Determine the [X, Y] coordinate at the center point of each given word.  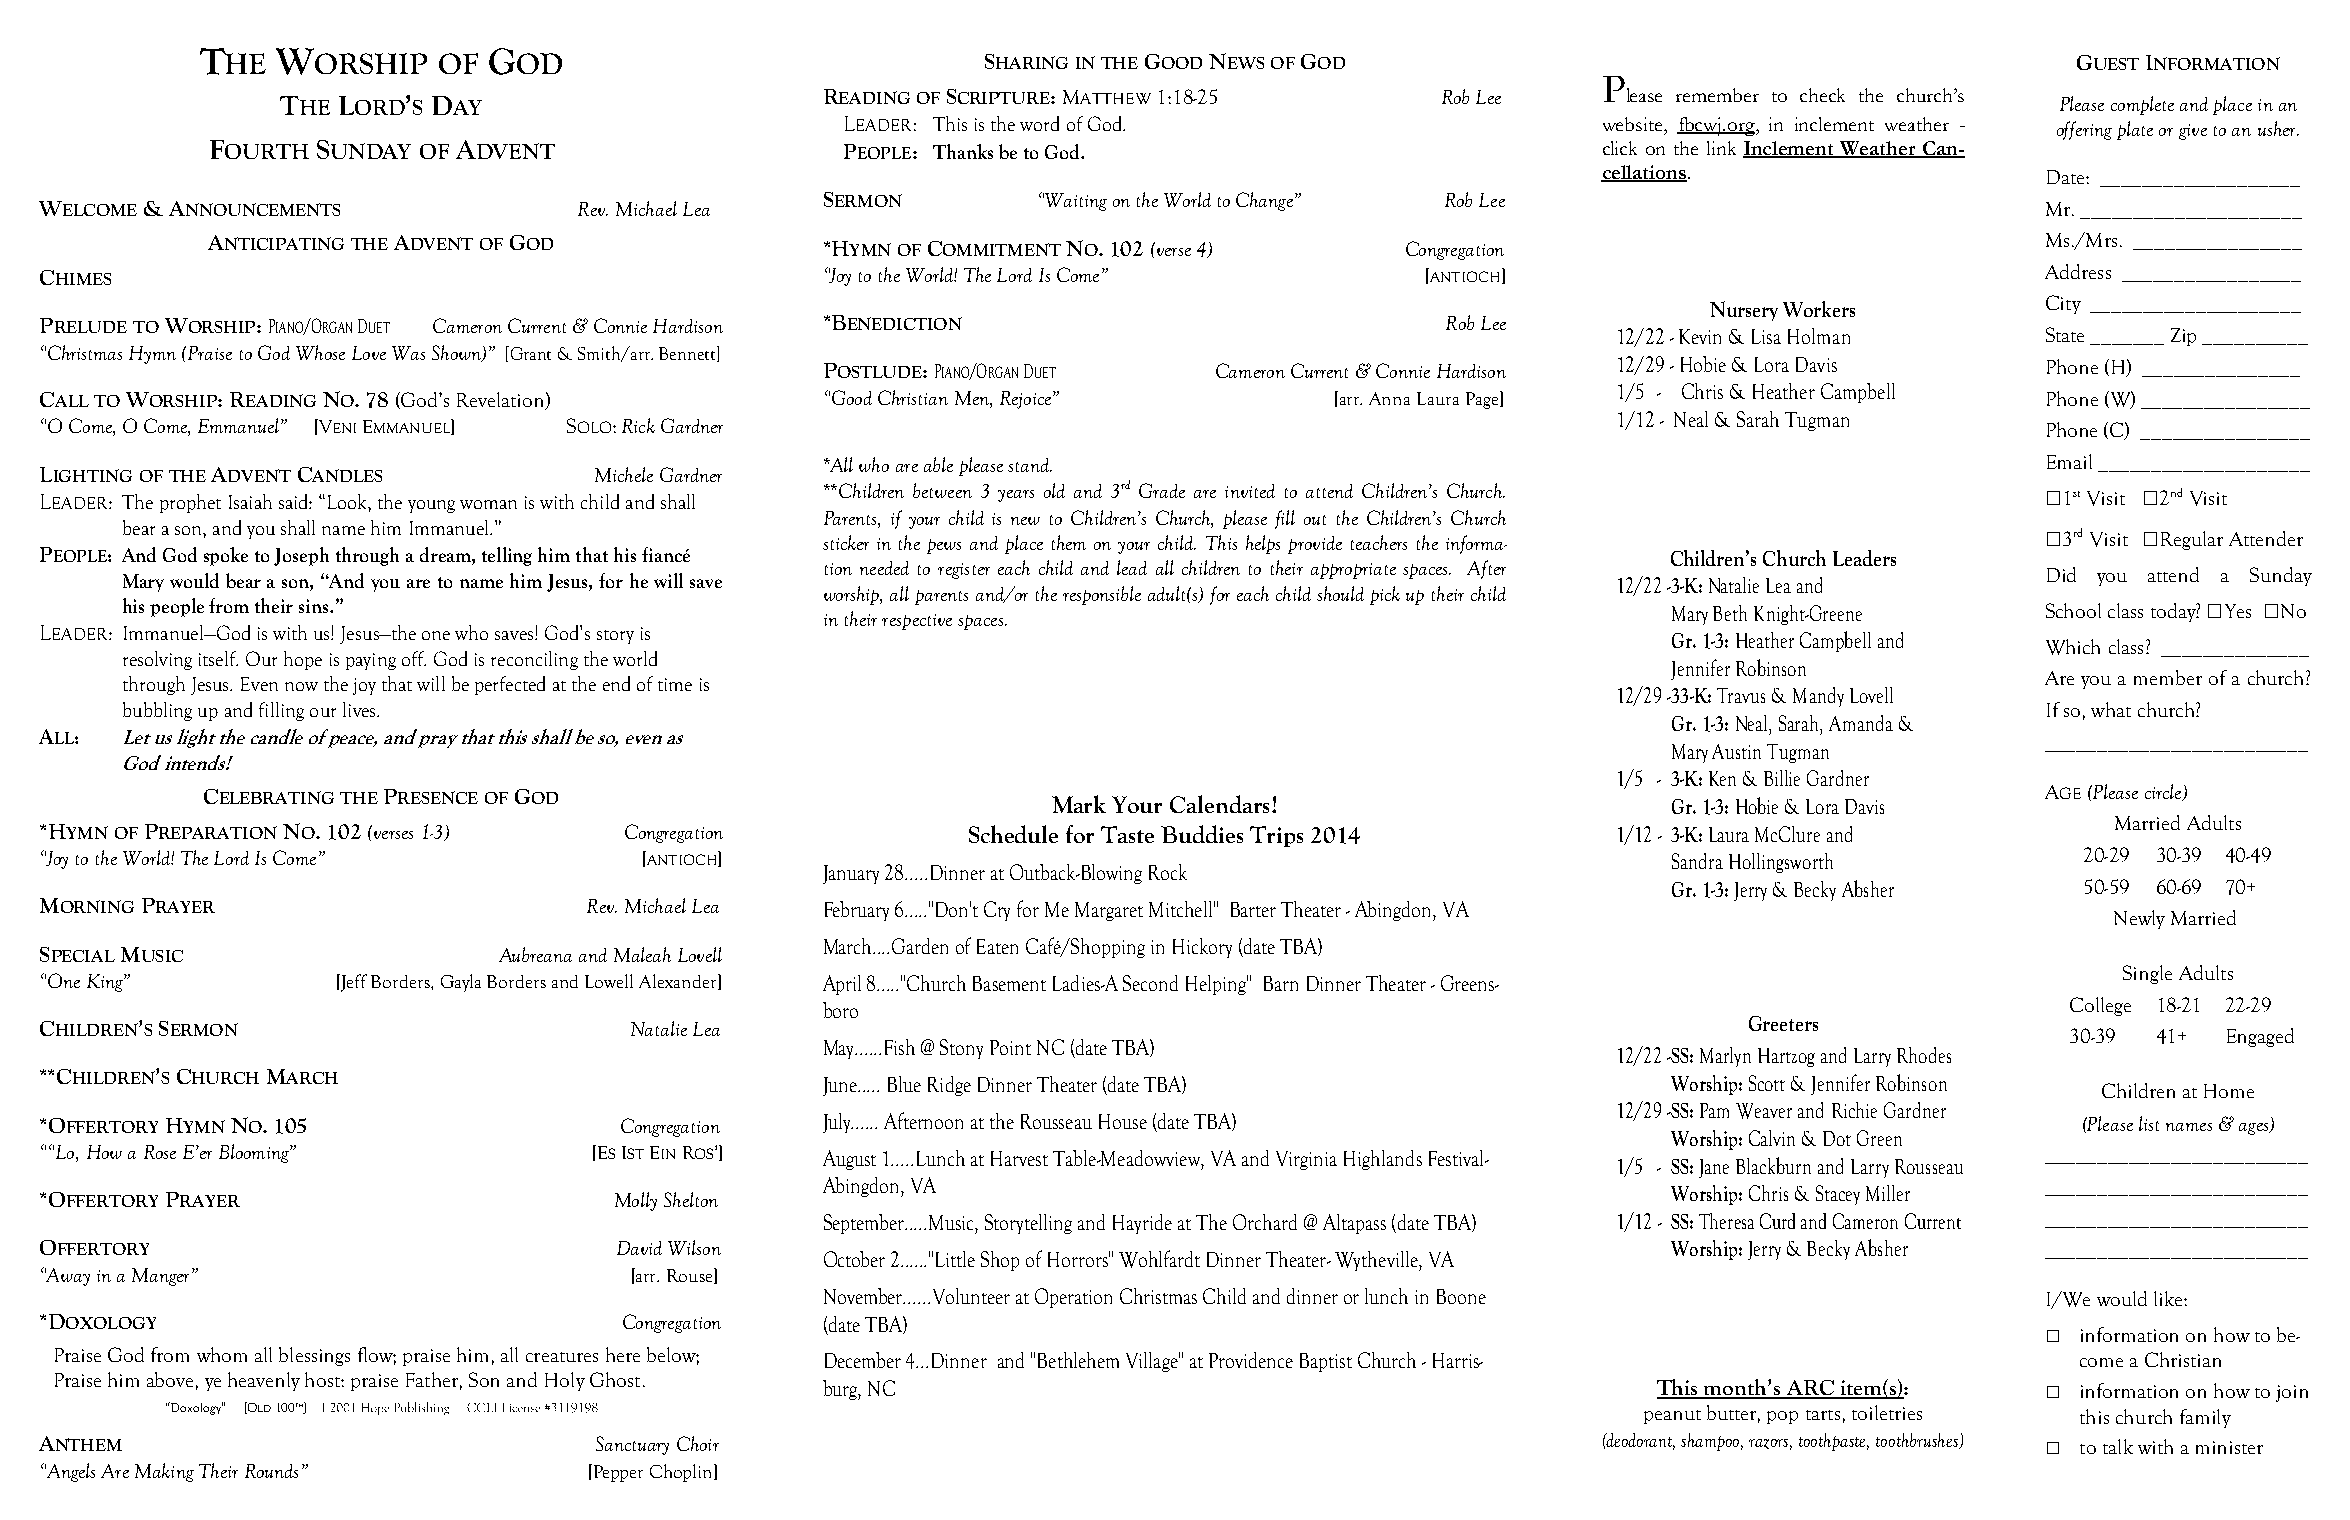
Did [2061, 574]
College [2100, 1006]
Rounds [271, 1471]
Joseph [301, 556]
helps [1263, 544]
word [1039, 123]
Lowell [609, 981]
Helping [1217, 985]
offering [2084, 130]
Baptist [1326, 1362]
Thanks [963, 151]
